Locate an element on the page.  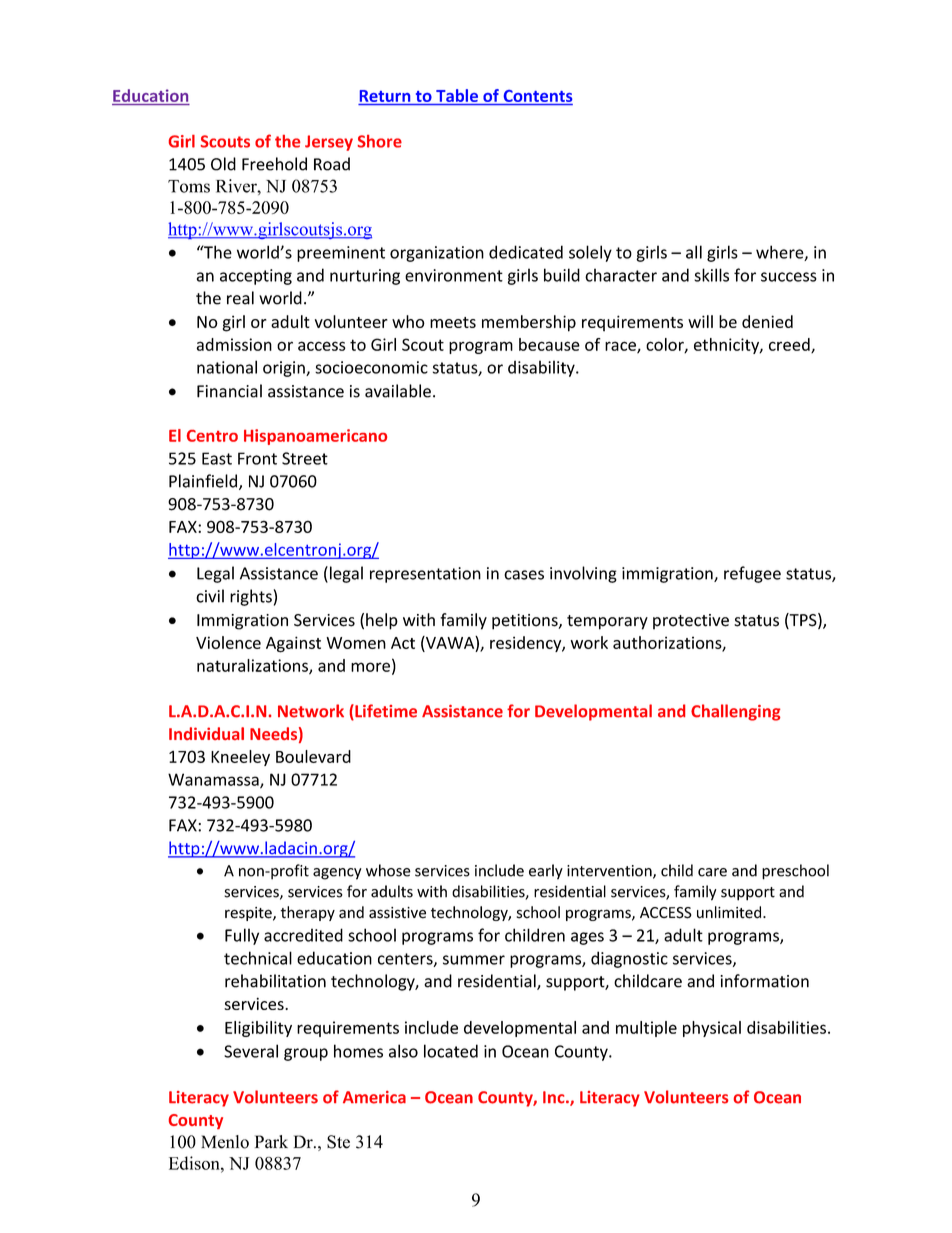
early is located at coordinates (546, 872).
